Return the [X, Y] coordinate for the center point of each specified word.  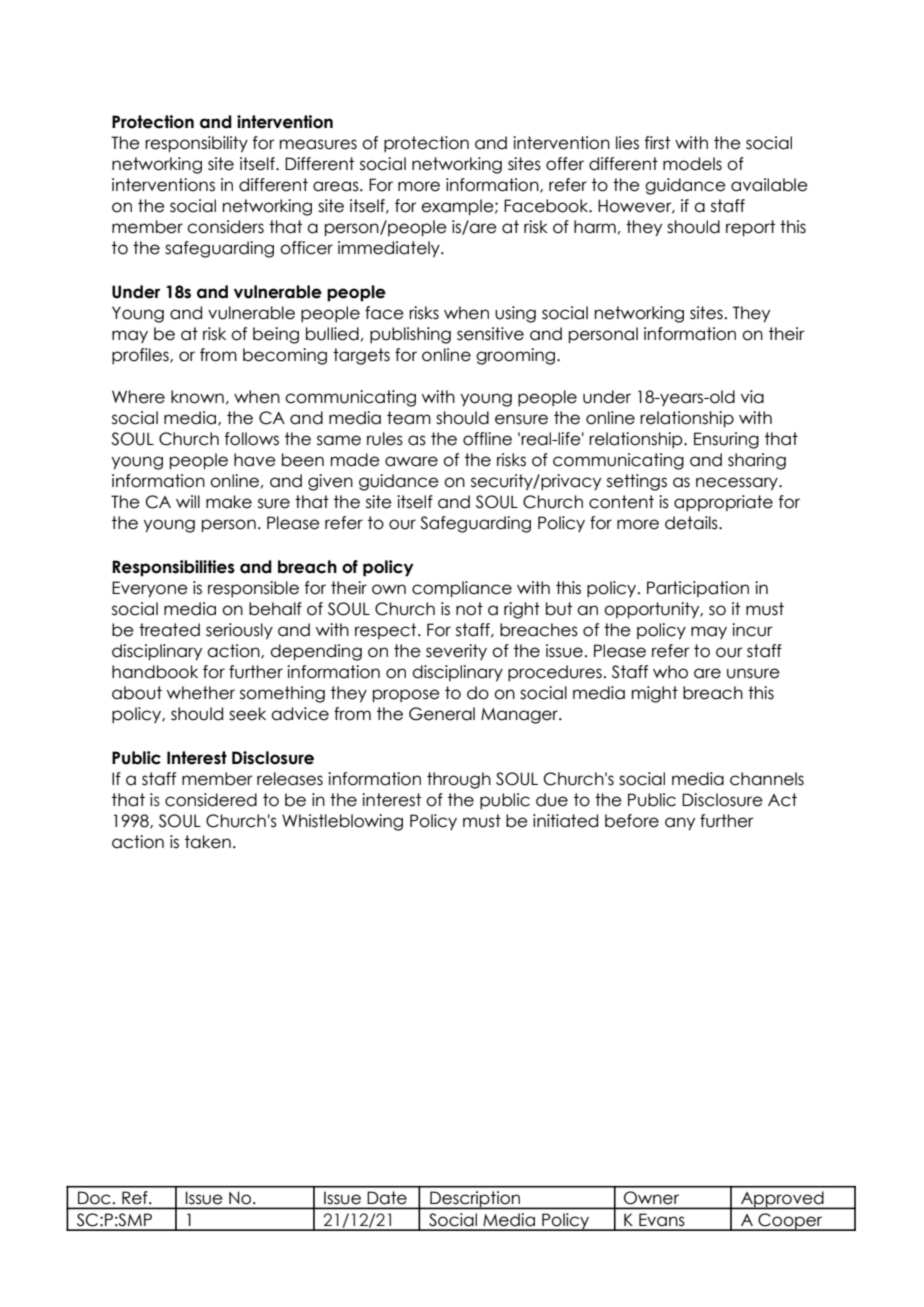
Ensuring [726, 440]
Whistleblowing [342, 822]
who [670, 672]
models [692, 164]
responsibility [196, 144]
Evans [661, 1219]
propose [406, 695]
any [680, 823]
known [197, 397]
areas [337, 186]
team [409, 418]
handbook [155, 672]
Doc [94, 1198]
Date [387, 1197]
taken [208, 842]
